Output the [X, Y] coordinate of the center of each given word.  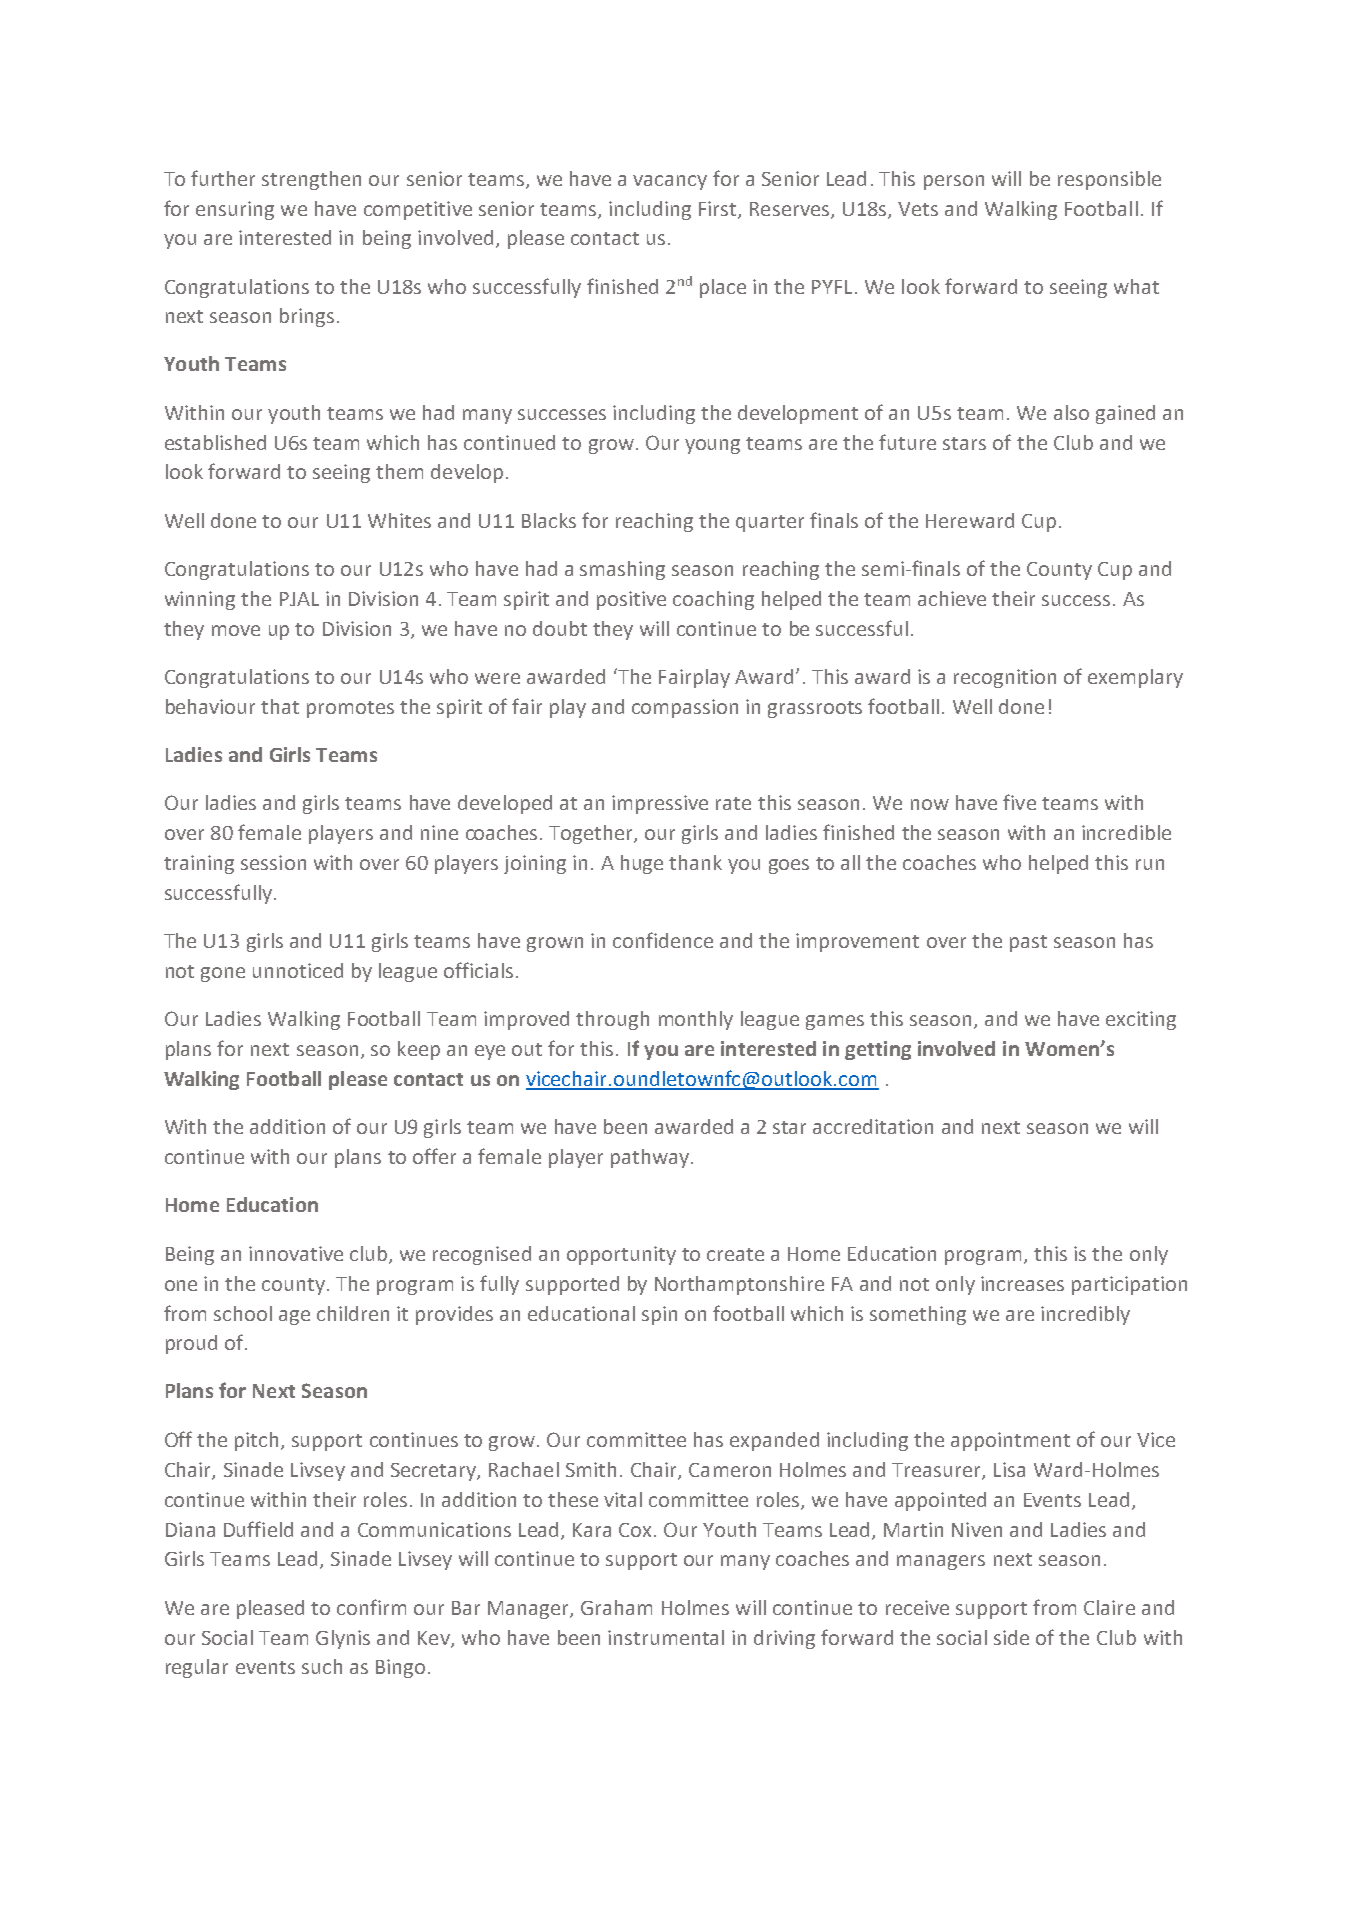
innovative [296, 1253]
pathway [651, 1158]
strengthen [311, 180]
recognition [1005, 678]
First [719, 209]
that [280, 706]
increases [1022, 1283]
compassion [685, 708]
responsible [1109, 180]
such [322, 1666]
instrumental [666, 1637]
